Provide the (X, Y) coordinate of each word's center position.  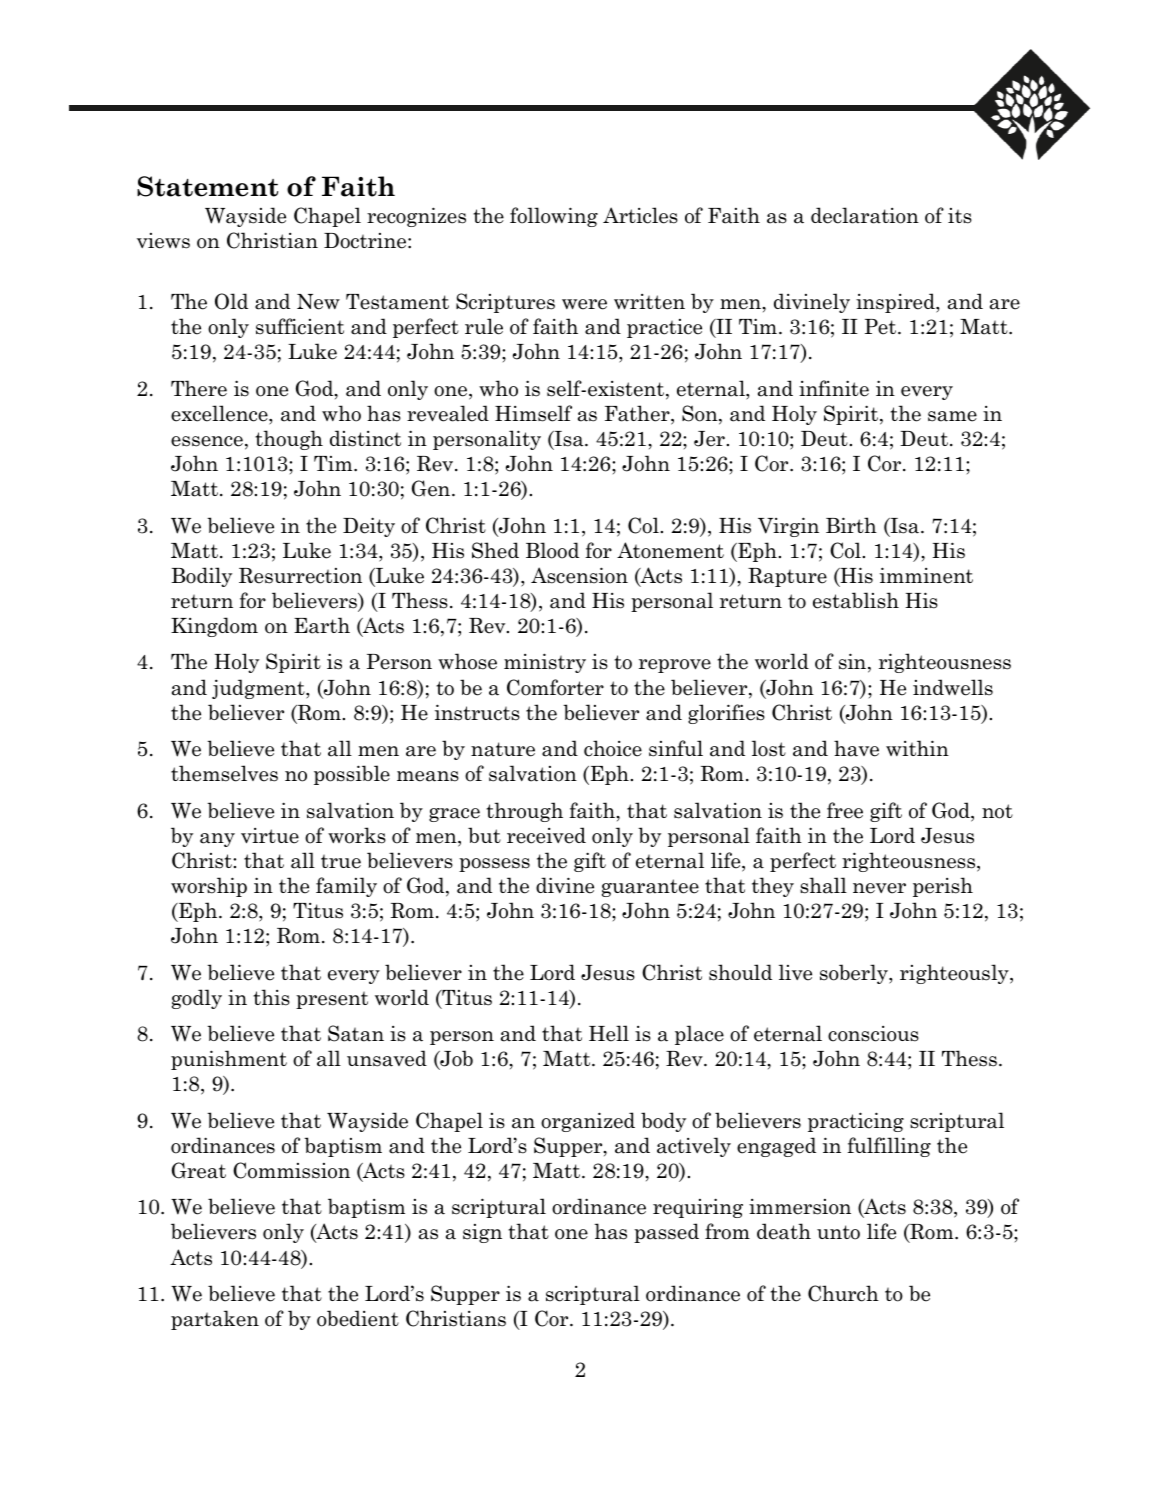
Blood (552, 550)
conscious (873, 1034)
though (289, 440)
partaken (215, 1320)
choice (613, 748)
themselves (224, 773)
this (271, 997)
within (917, 748)
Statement (207, 186)
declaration (865, 215)
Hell (609, 1033)
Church (843, 1293)
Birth (851, 525)
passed (666, 1233)
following (554, 217)
